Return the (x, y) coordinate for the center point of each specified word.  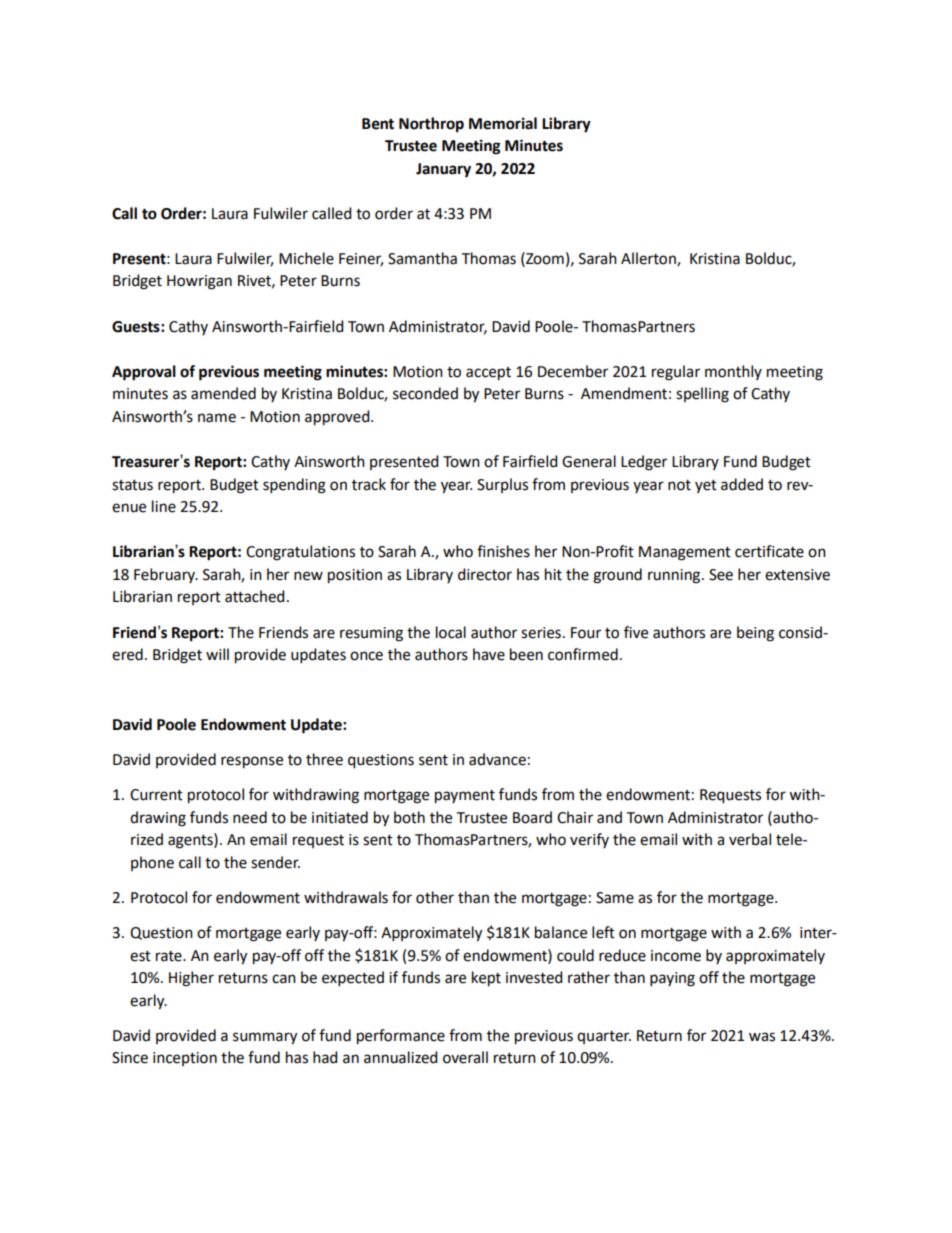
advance (497, 759)
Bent (378, 124)
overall (465, 1057)
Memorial (503, 123)
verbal (750, 839)
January (443, 170)
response (252, 762)
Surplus (502, 485)
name (217, 418)
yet (706, 486)
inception (185, 1059)
